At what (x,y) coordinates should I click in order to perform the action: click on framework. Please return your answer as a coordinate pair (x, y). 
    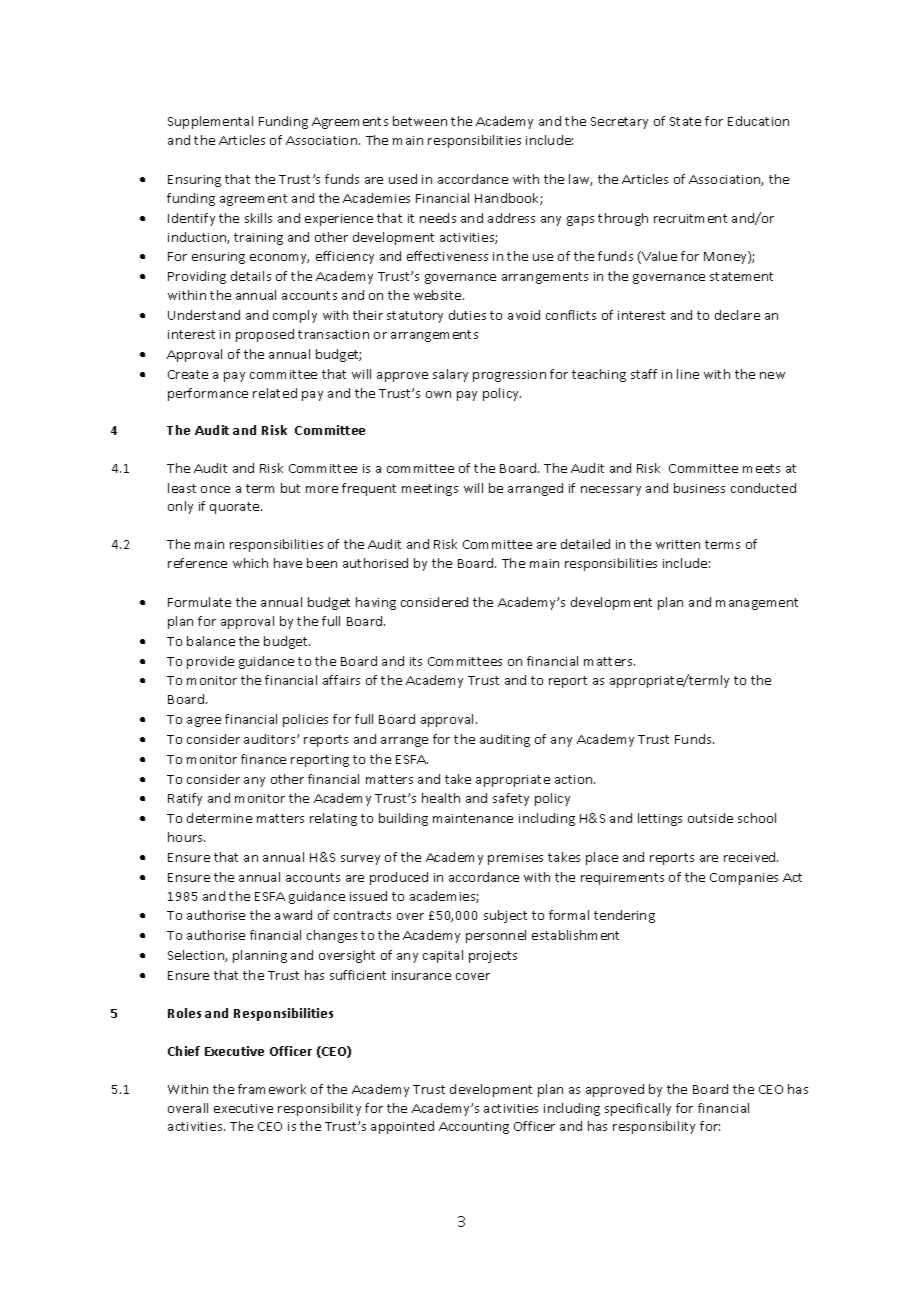
    Looking at the image, I should click on (272, 1089).
